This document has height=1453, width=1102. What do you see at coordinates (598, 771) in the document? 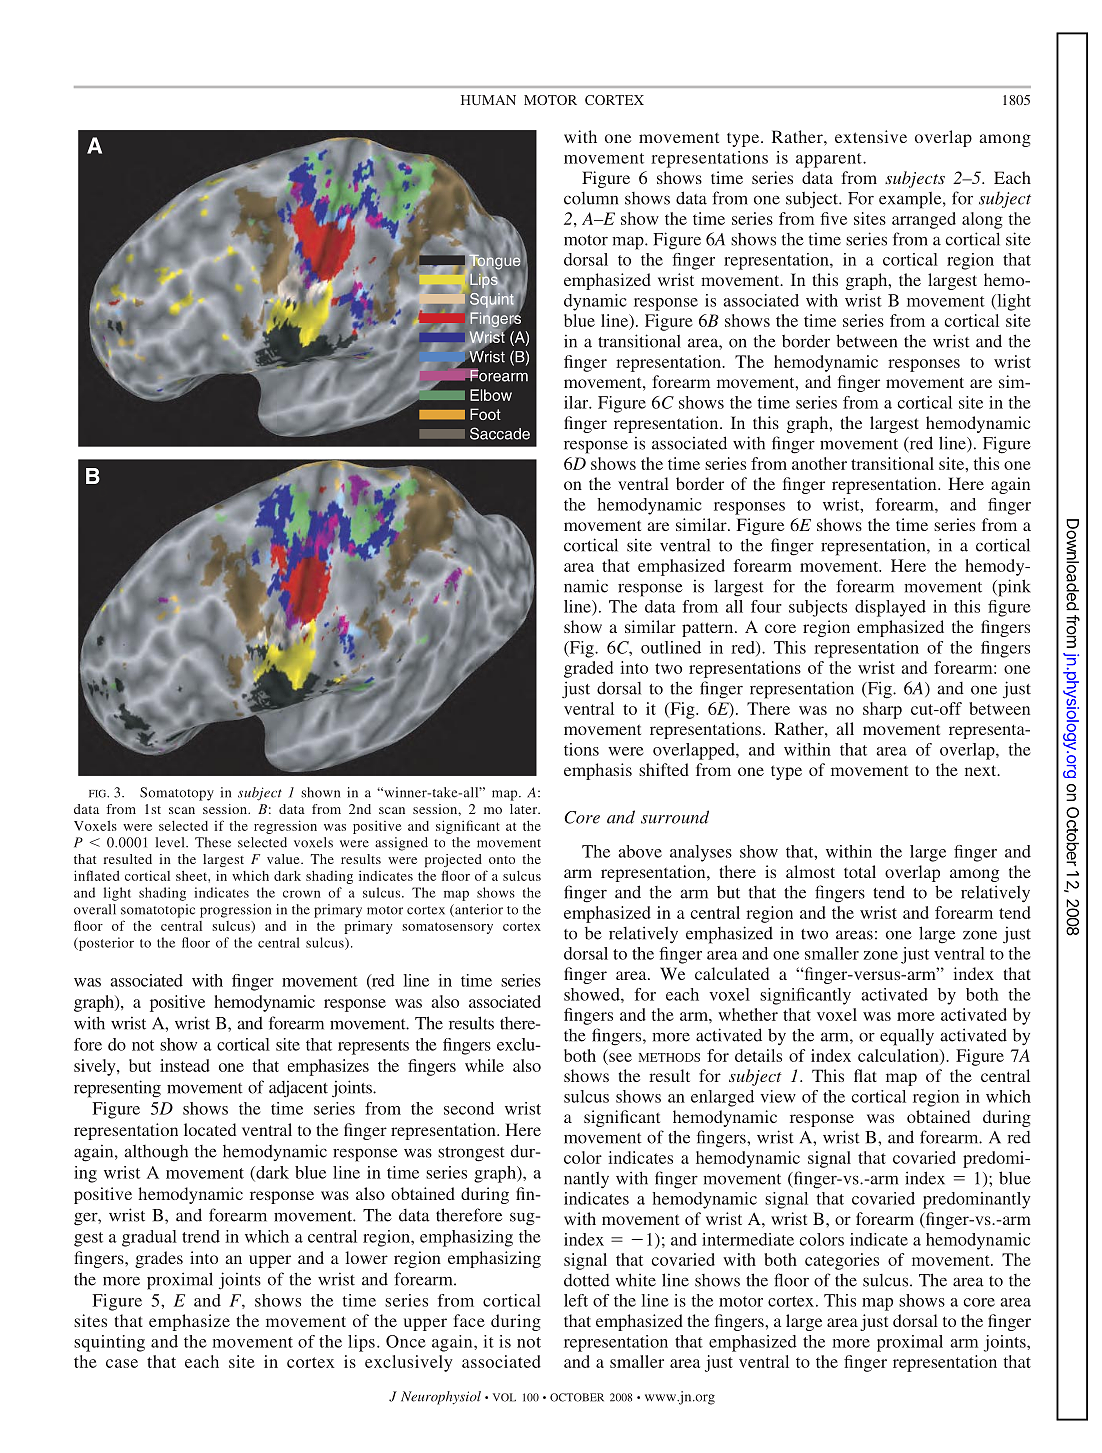
I see `emphasis` at bounding box center [598, 771].
